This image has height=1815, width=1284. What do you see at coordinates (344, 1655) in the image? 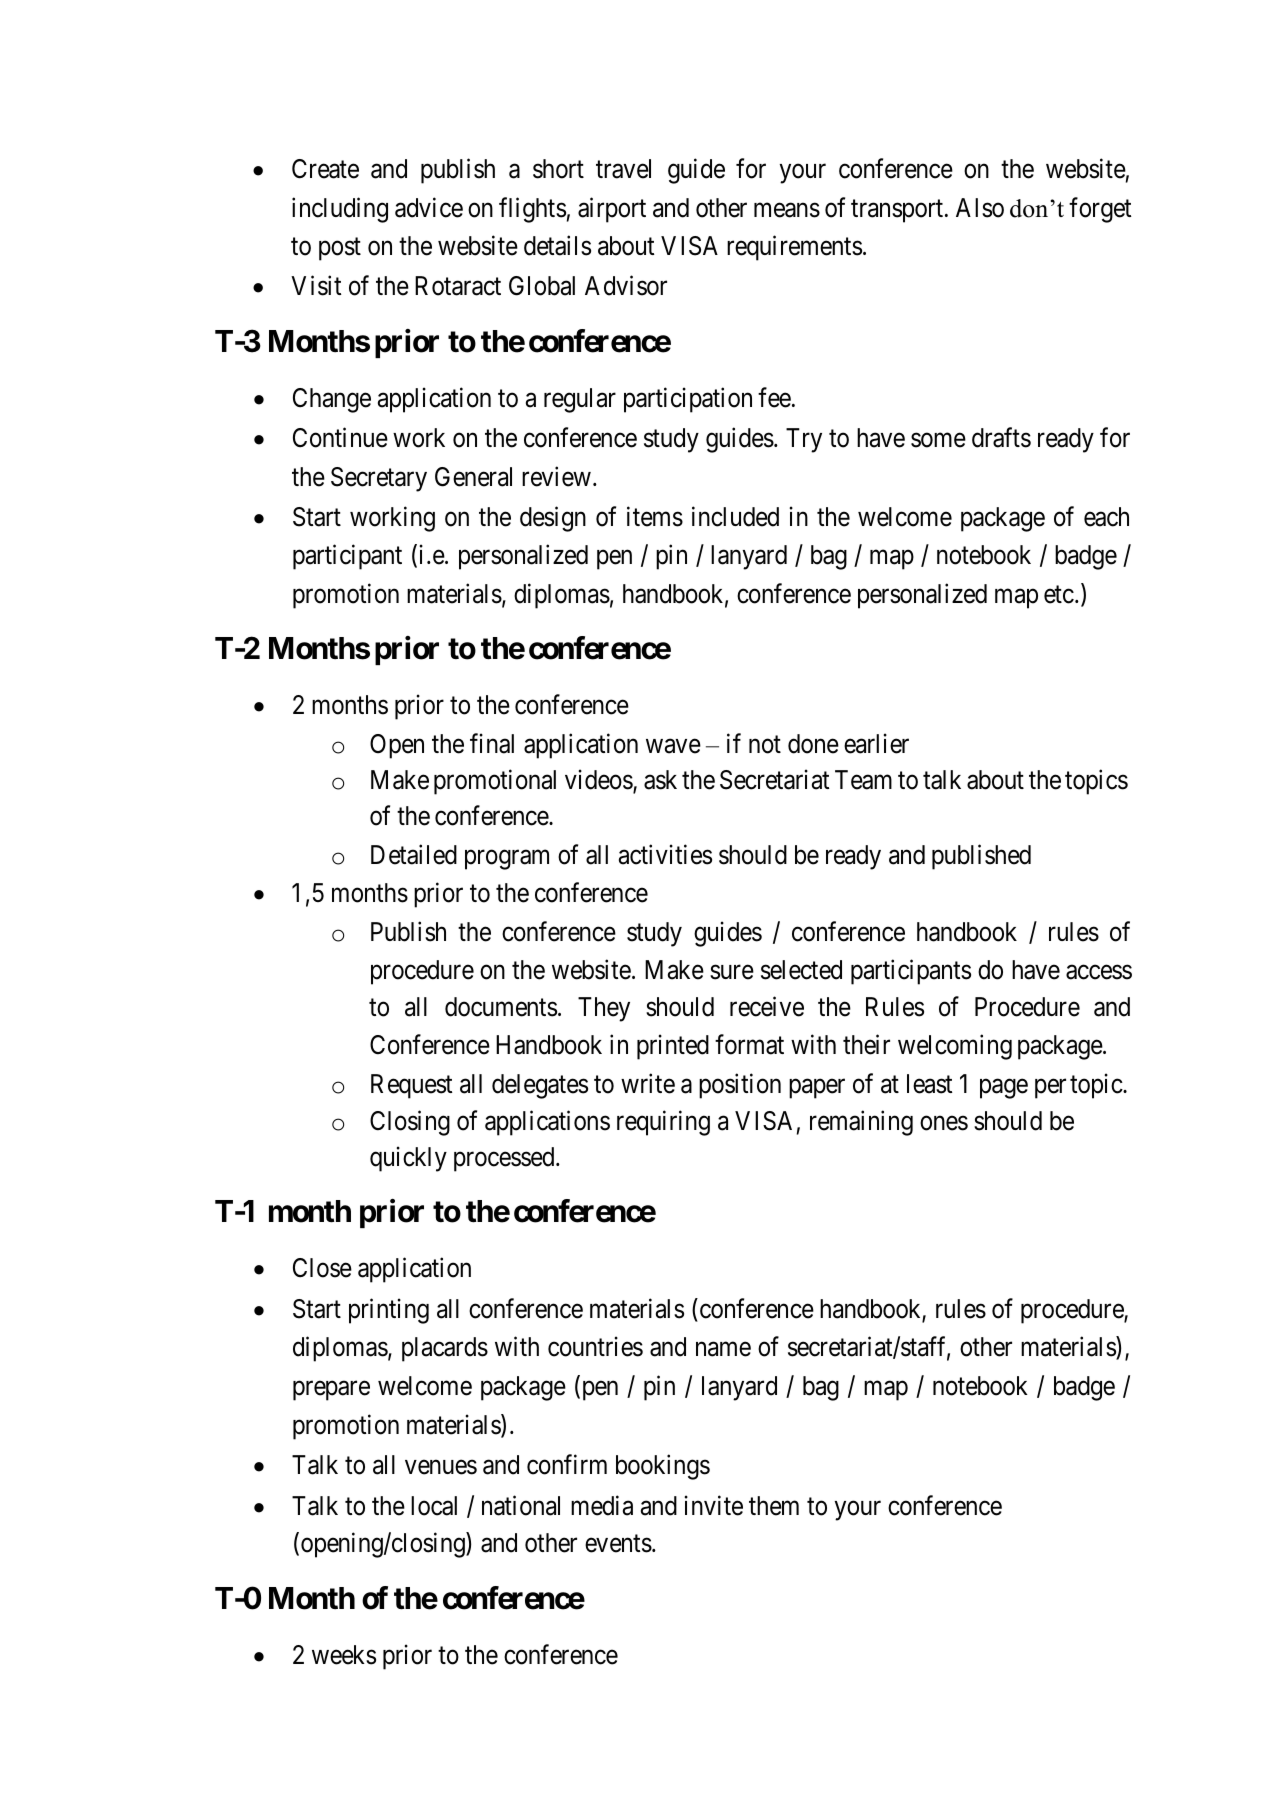
I see `weeks` at bounding box center [344, 1655].
